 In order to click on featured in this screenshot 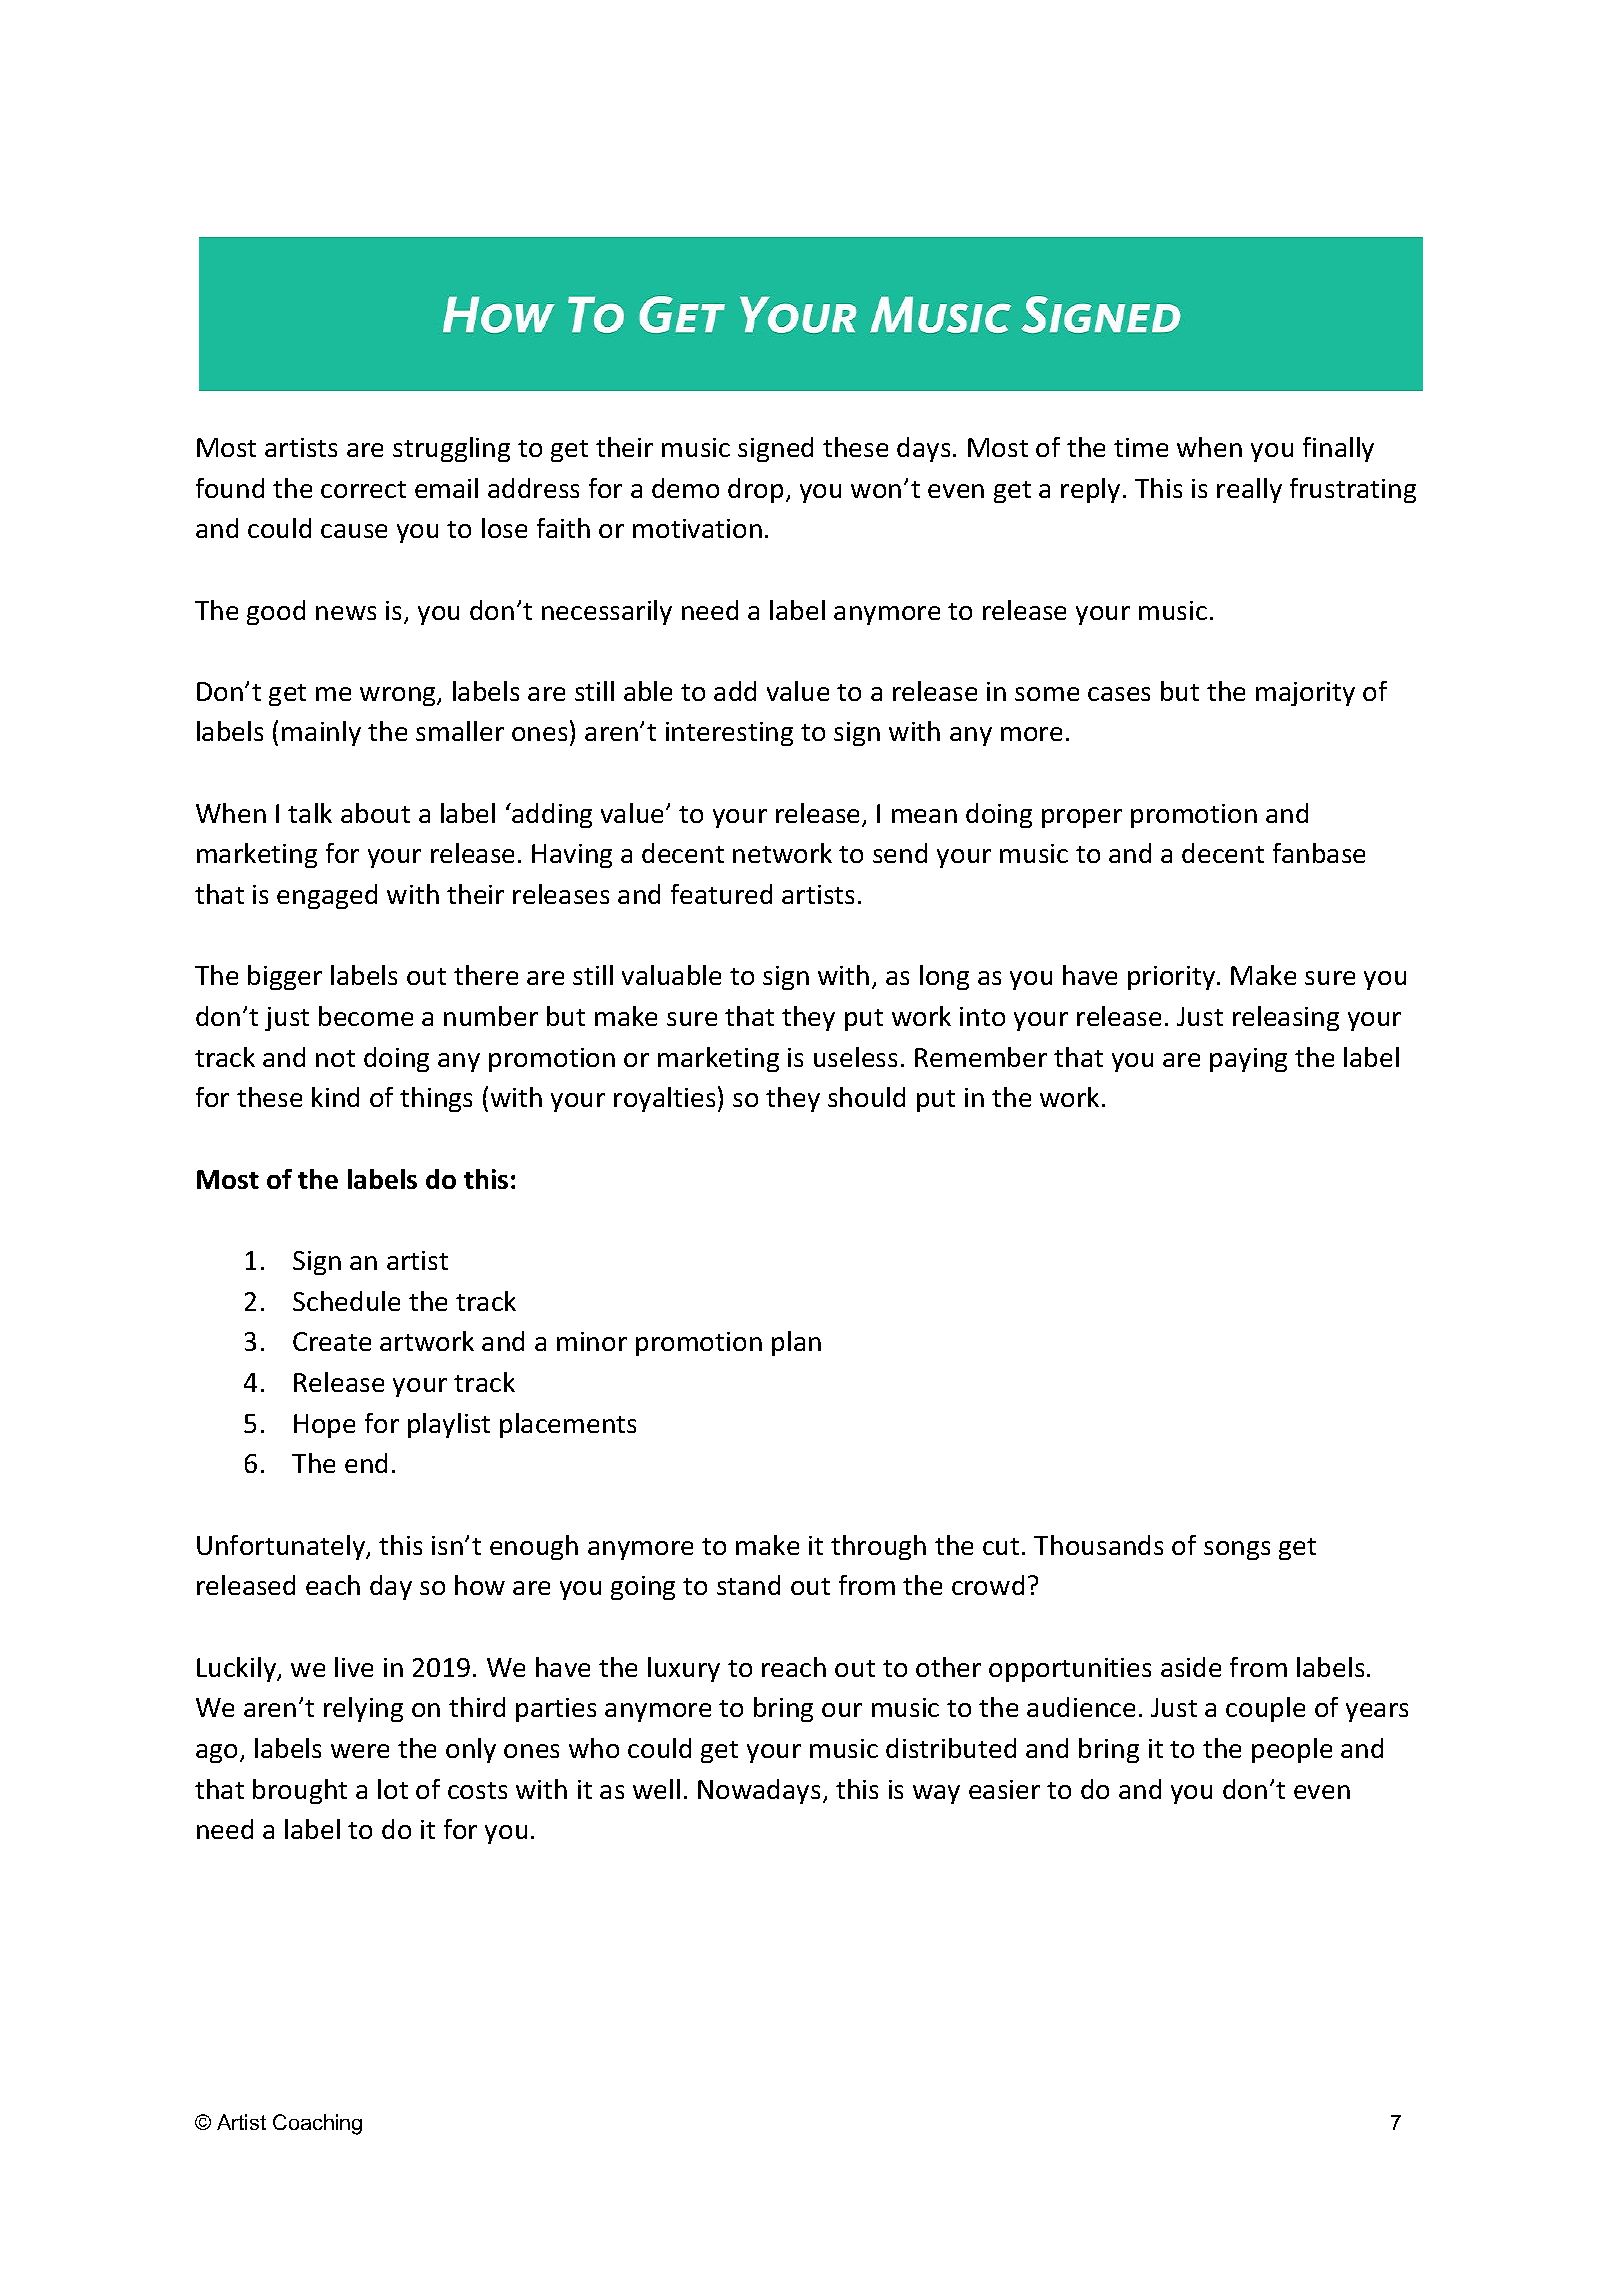, I will do `click(721, 894)`.
